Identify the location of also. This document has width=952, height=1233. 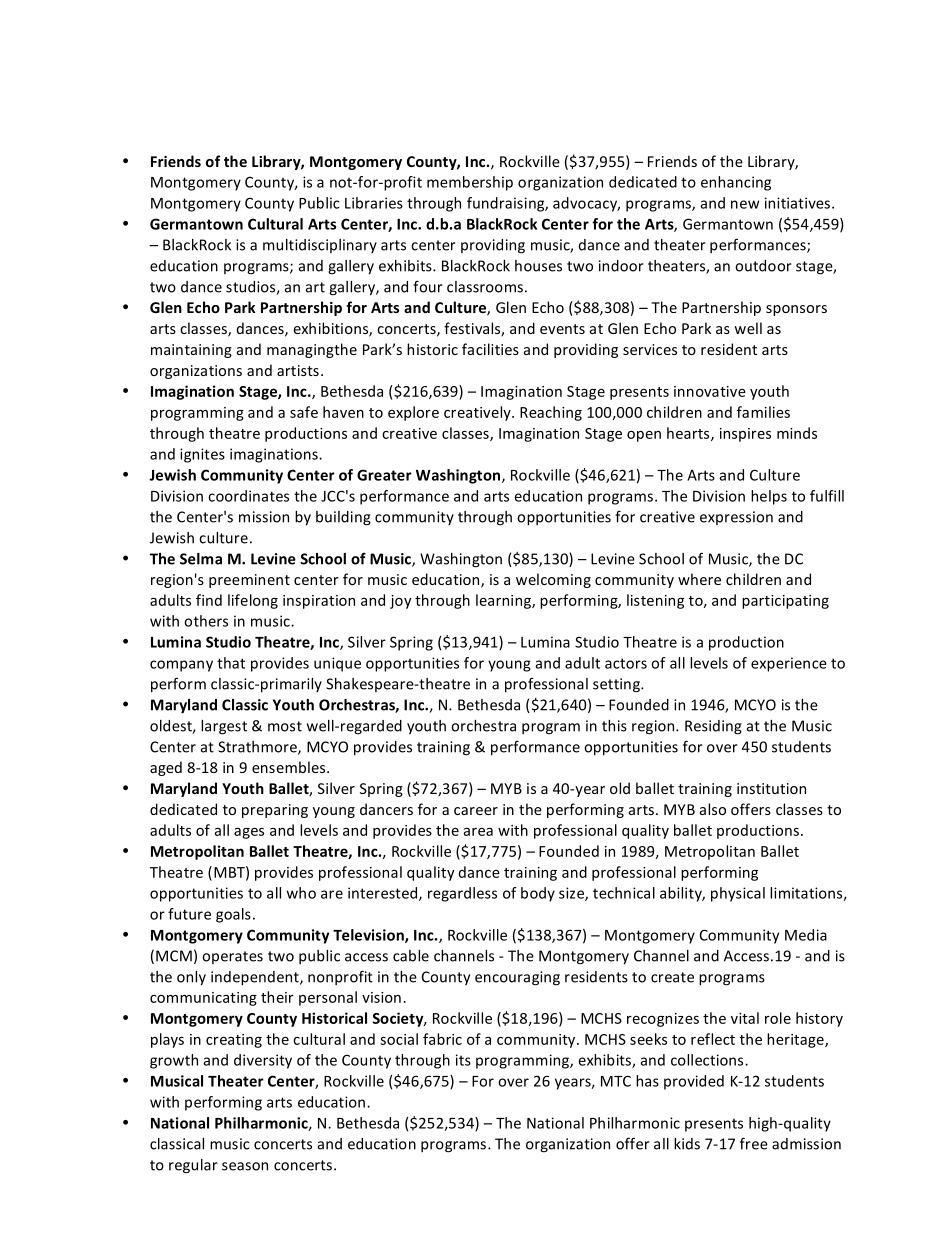
(713, 809).
